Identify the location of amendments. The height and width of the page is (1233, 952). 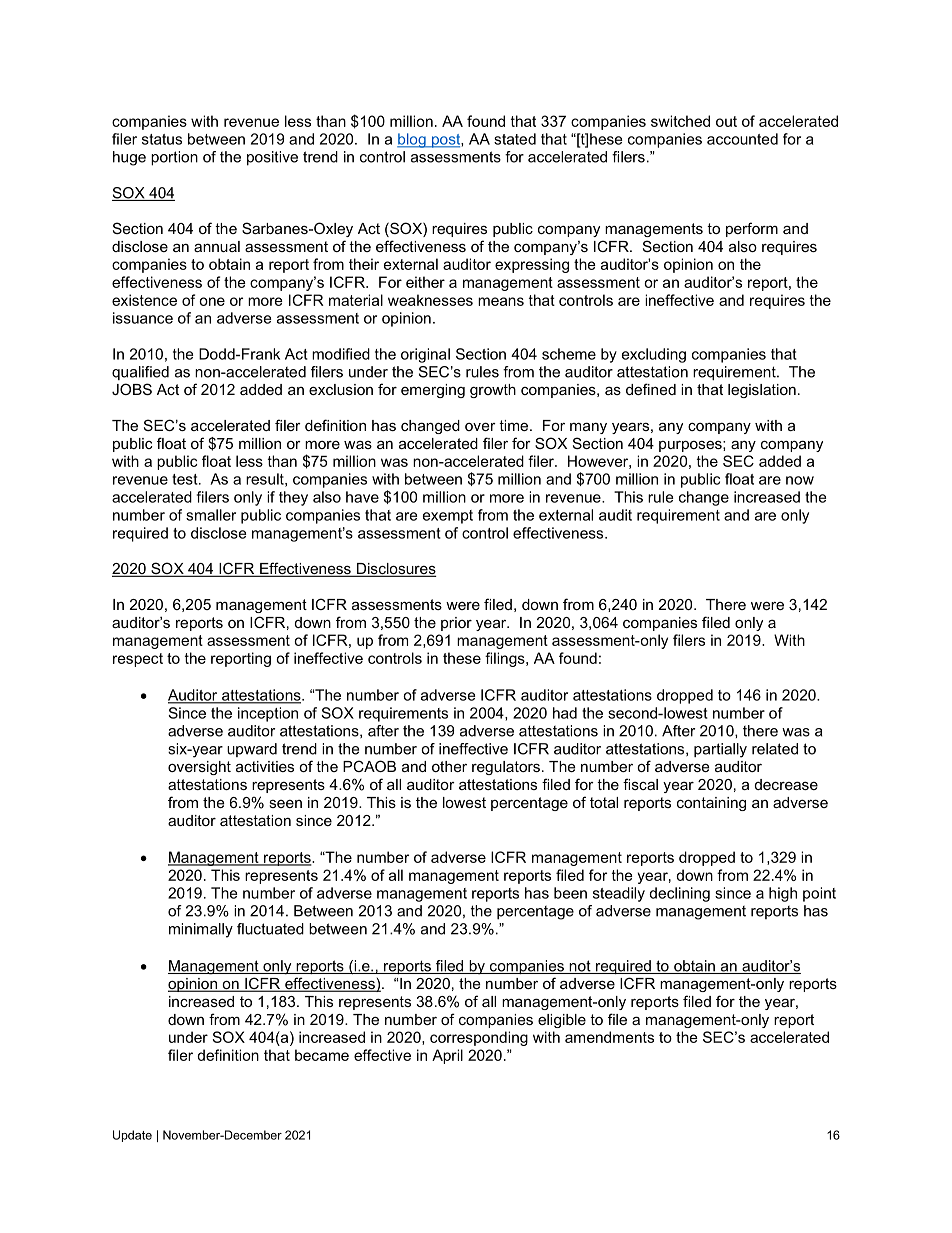
(609, 1037).
